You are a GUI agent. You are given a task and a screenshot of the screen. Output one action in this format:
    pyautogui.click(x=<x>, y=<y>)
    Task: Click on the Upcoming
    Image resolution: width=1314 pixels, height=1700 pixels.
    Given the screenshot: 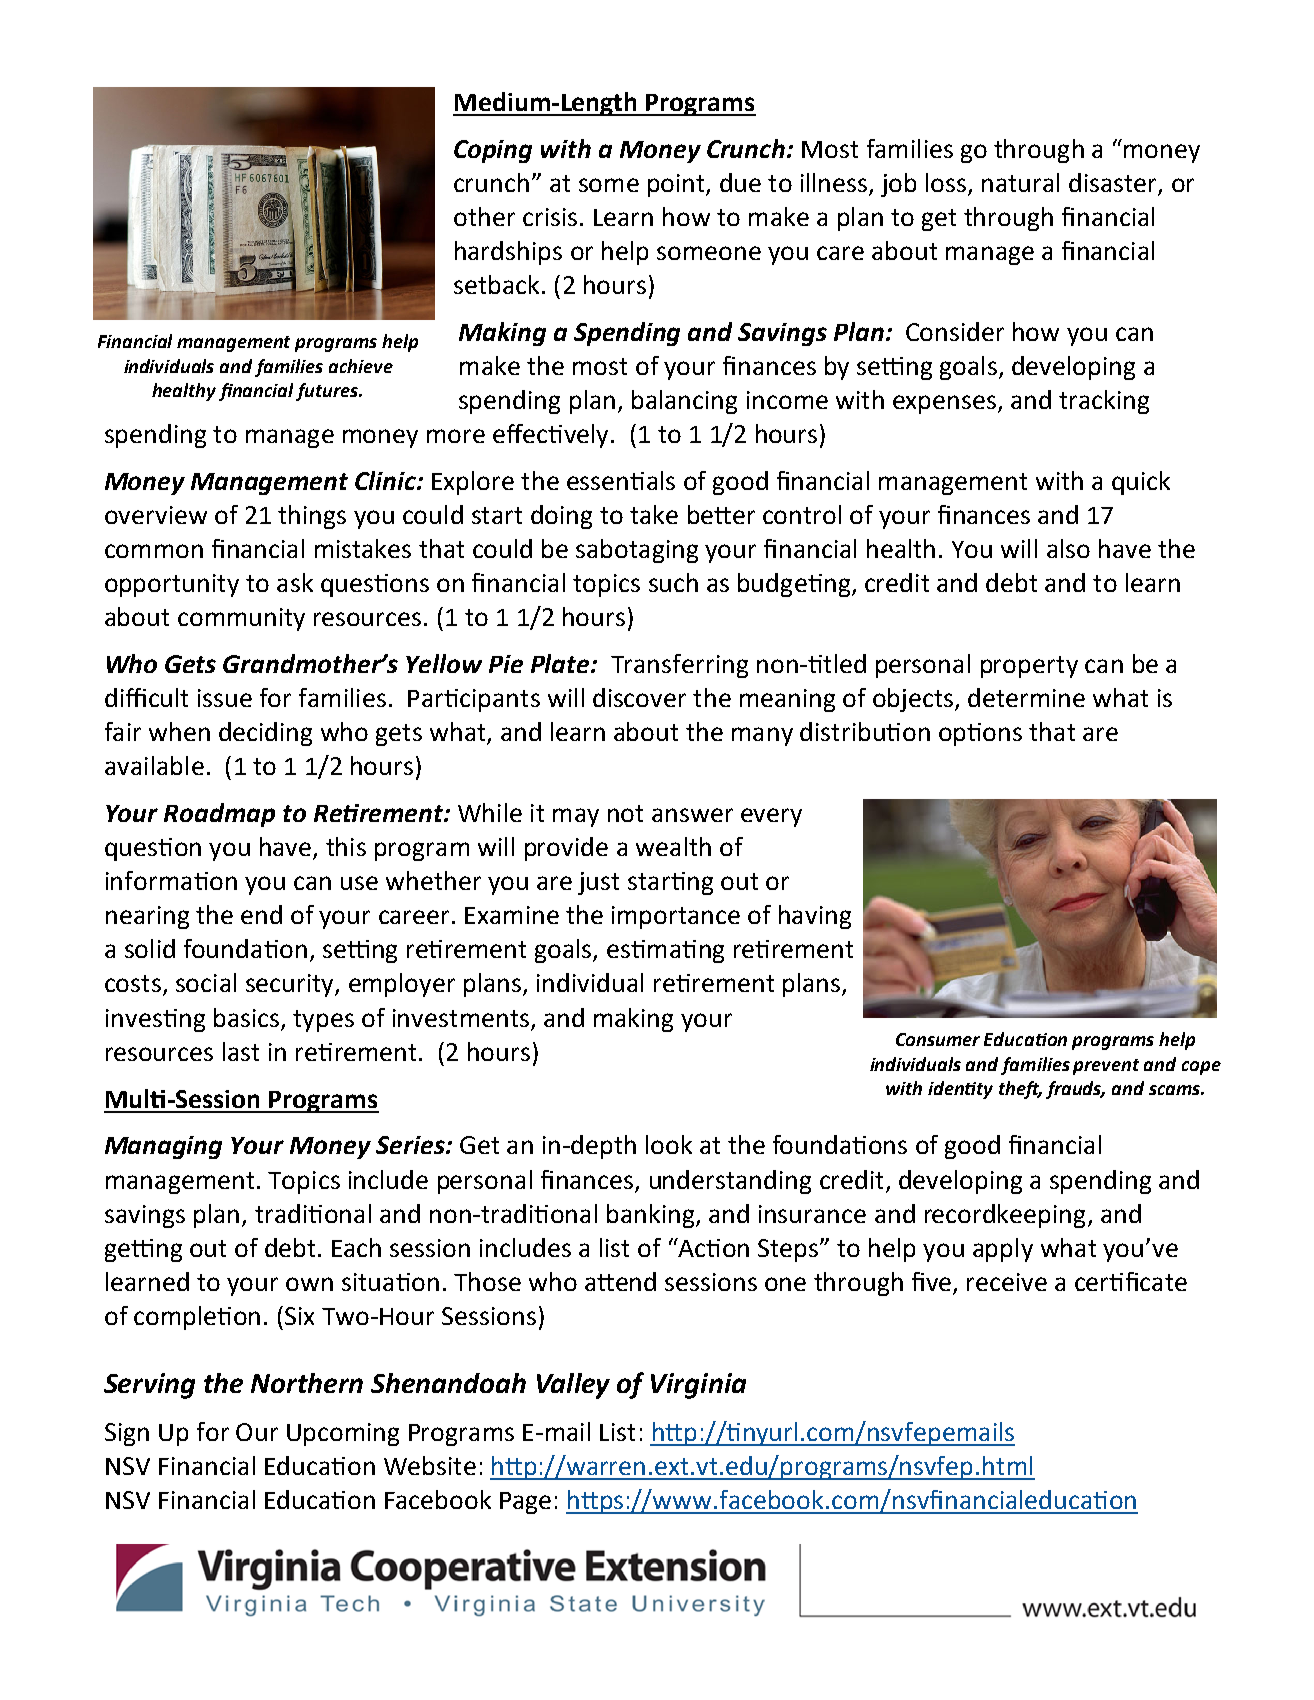 What is the action you would take?
    pyautogui.click(x=343, y=1434)
